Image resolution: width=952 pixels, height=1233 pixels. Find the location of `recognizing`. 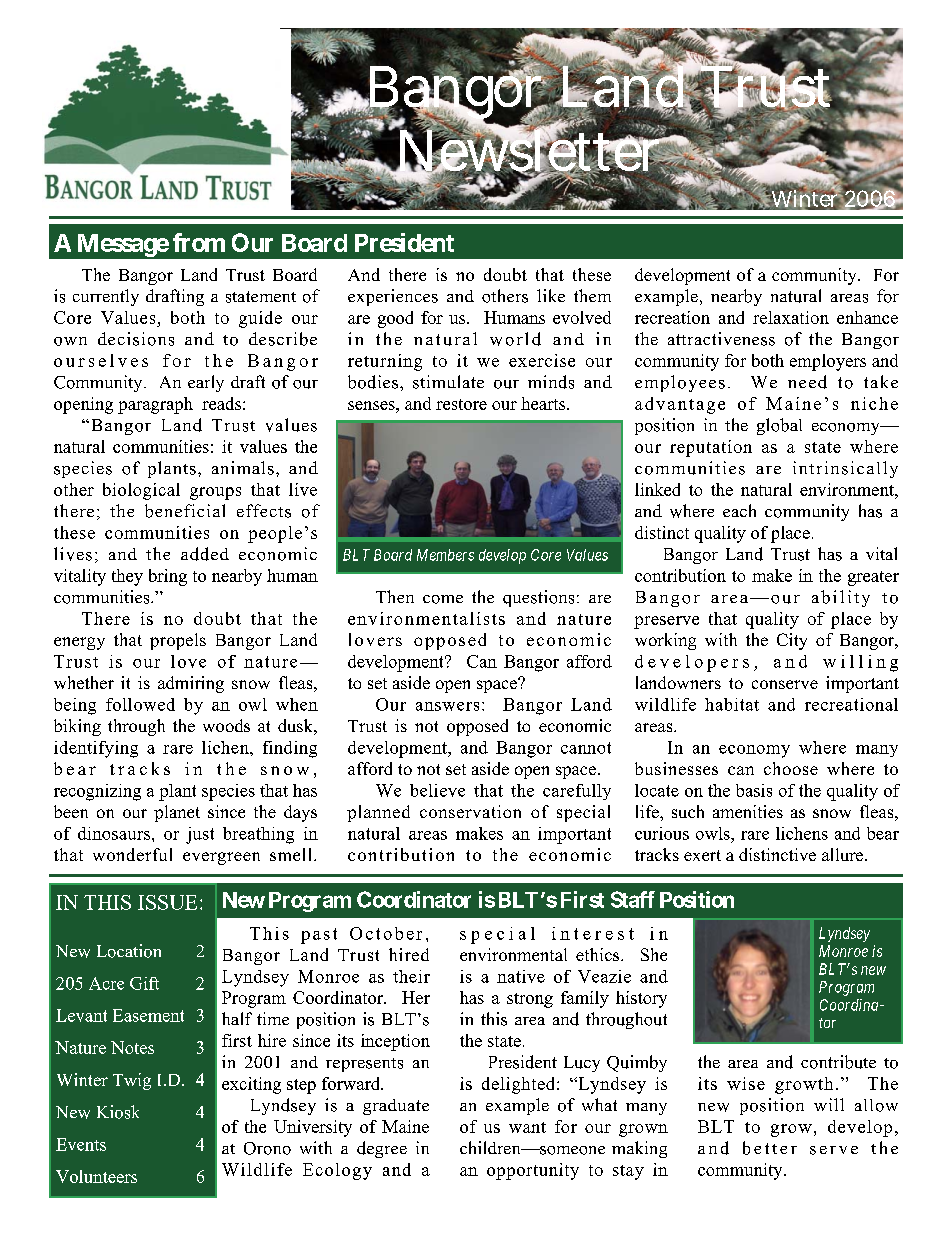

recognizing is located at coordinates (97, 792).
